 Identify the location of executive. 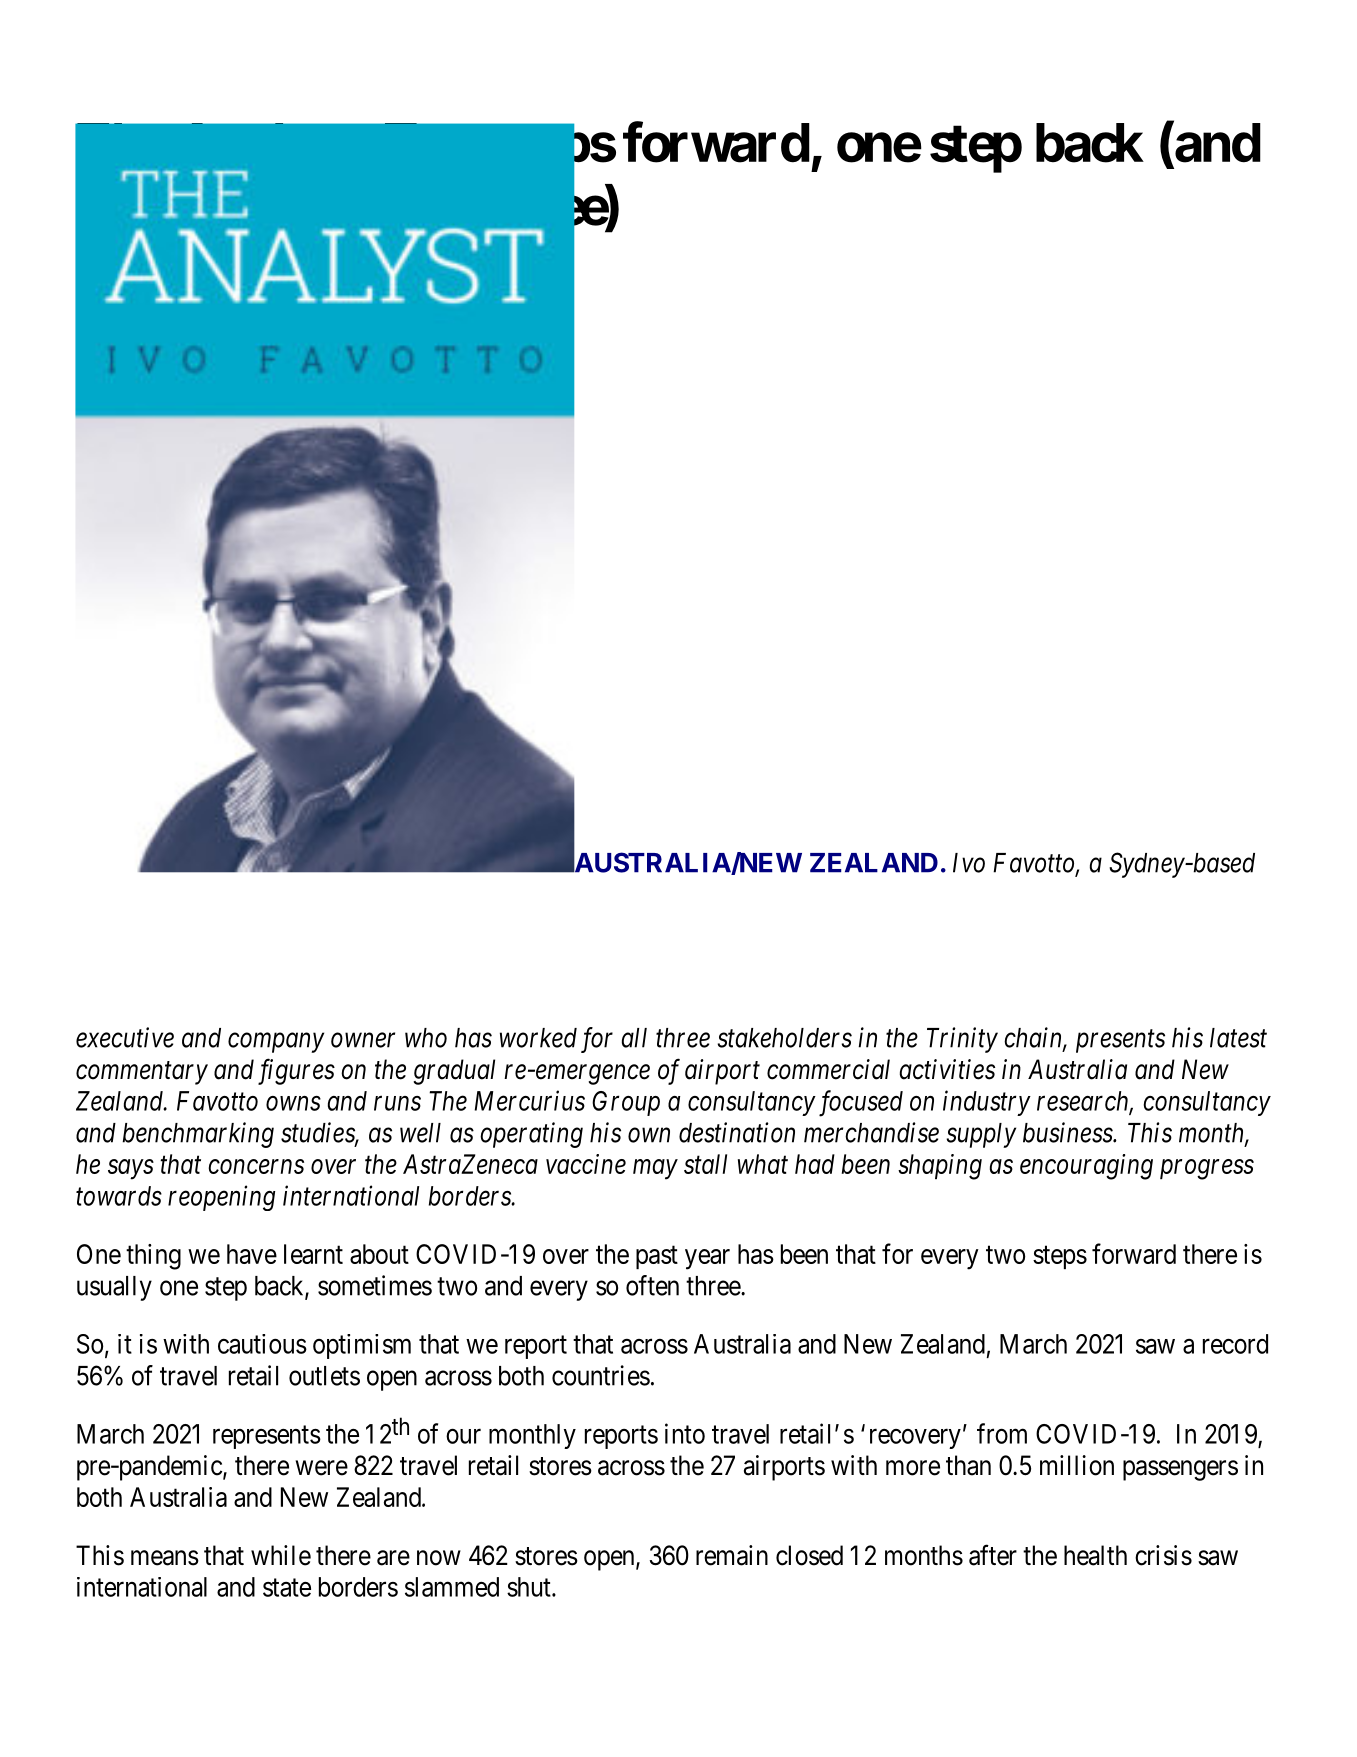
(125, 1037).
